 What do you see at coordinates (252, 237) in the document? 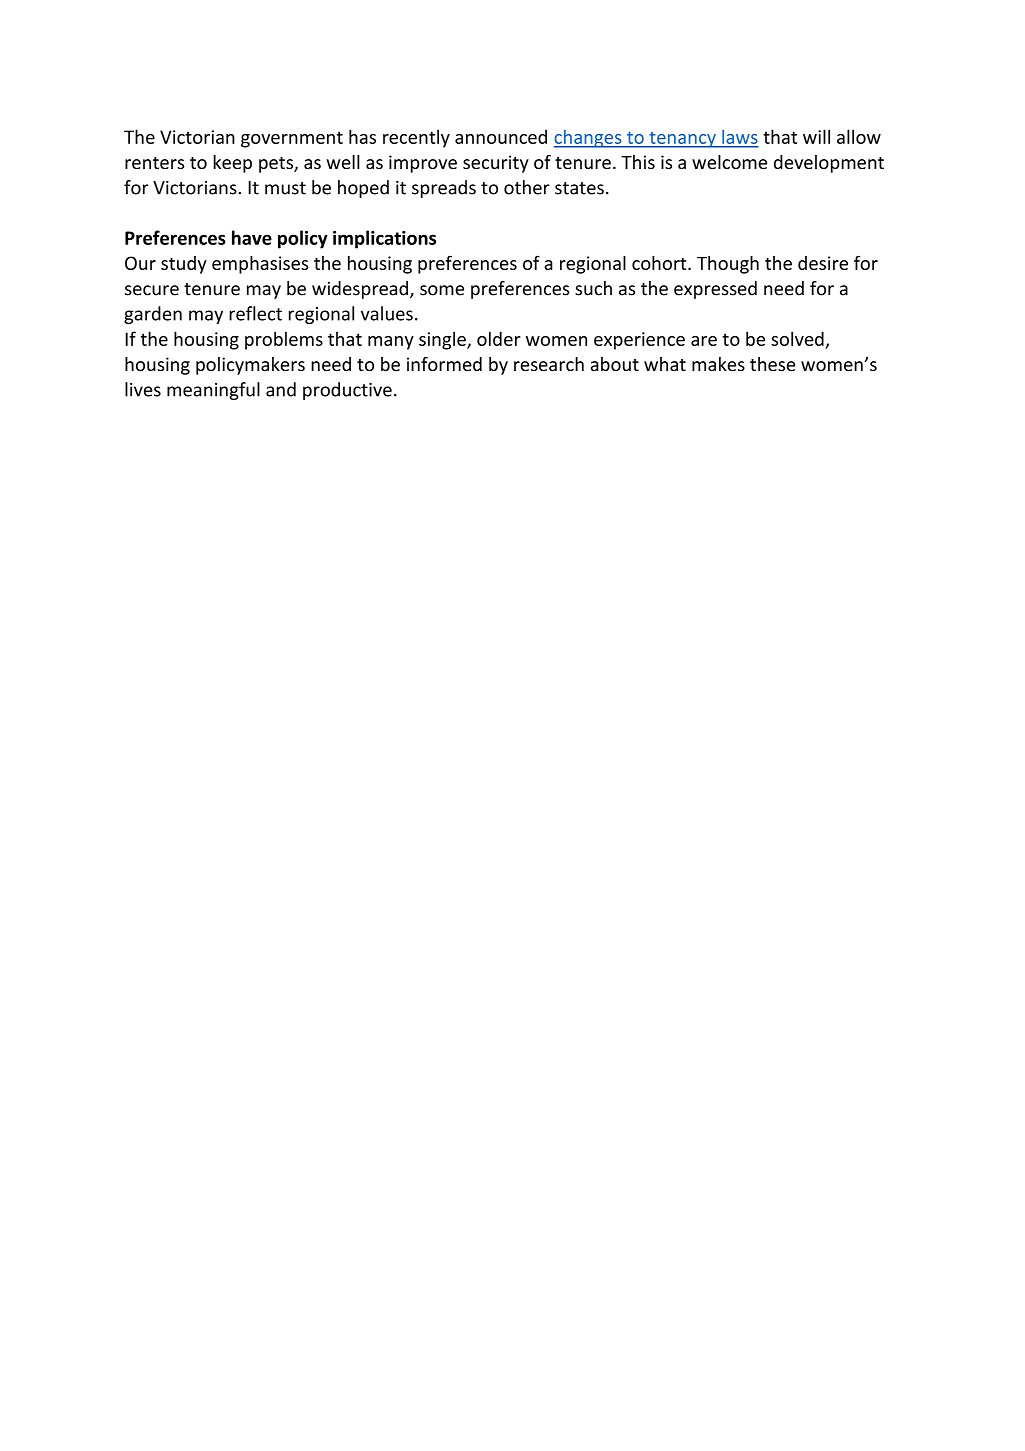
I see `have` at bounding box center [252, 237].
